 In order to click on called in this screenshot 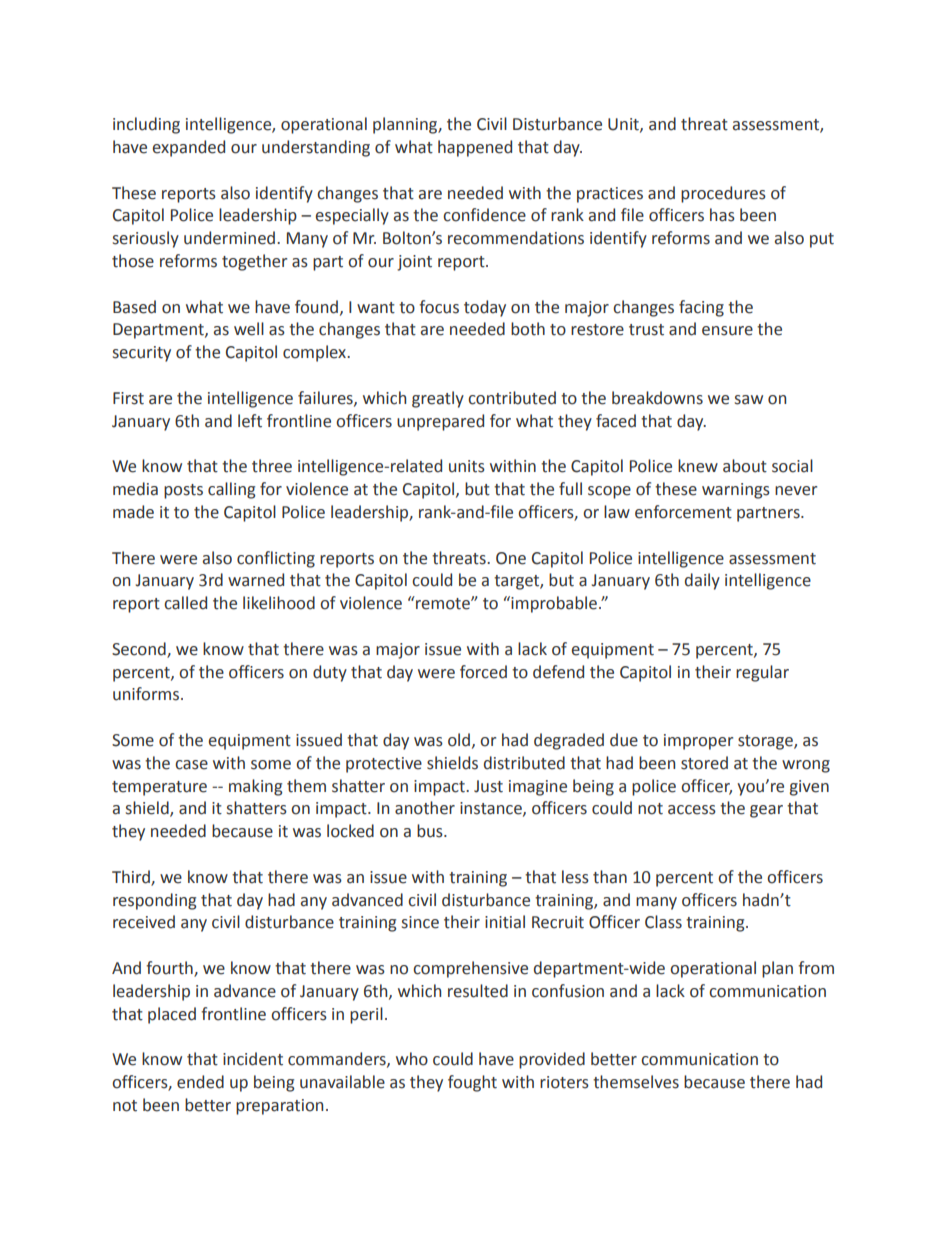, I will do `click(185, 603)`.
